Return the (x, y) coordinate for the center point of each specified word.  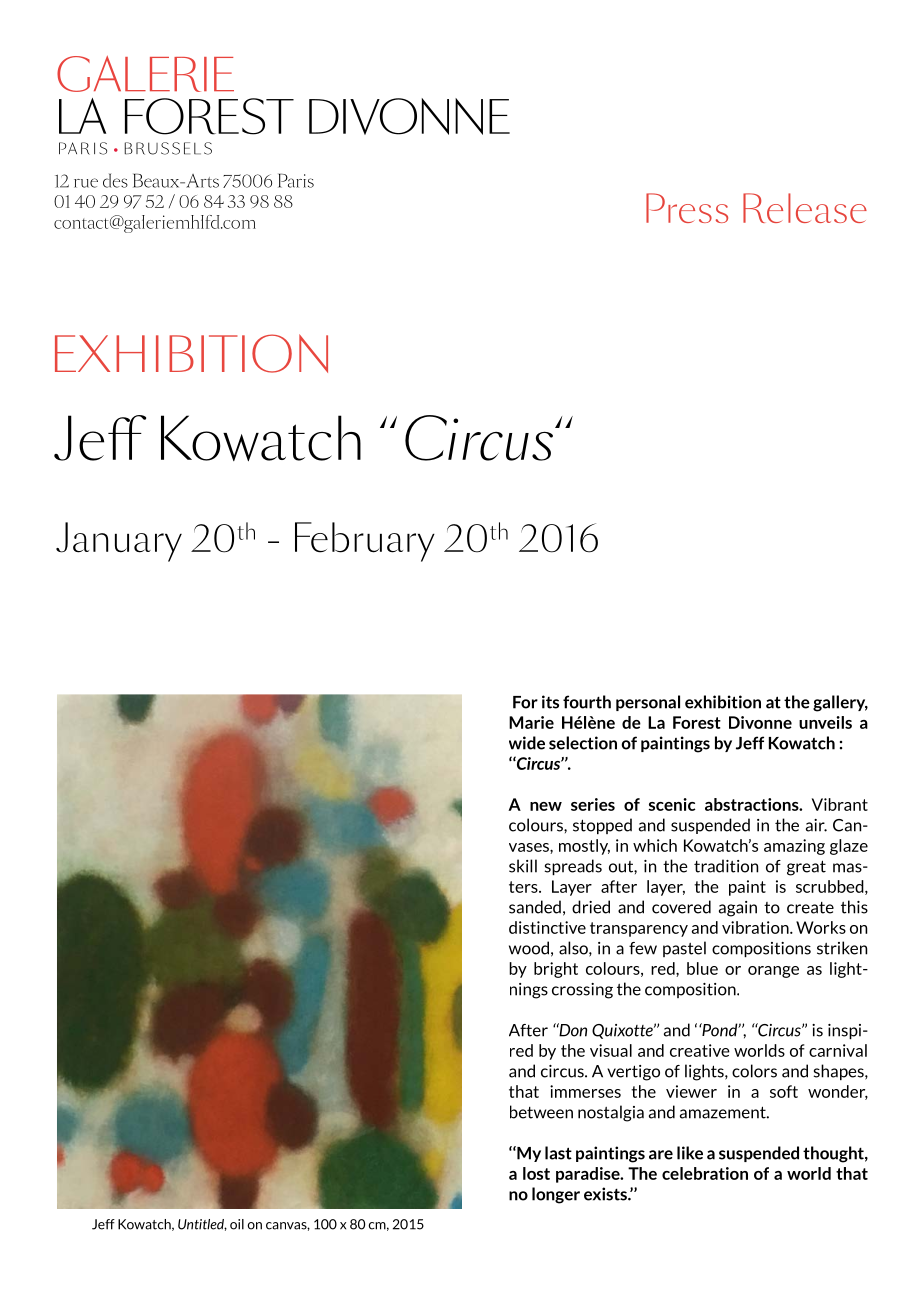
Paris (296, 180)
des (115, 180)
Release (805, 208)
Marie (531, 722)
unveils (825, 722)
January (119, 542)
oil (237, 1224)
